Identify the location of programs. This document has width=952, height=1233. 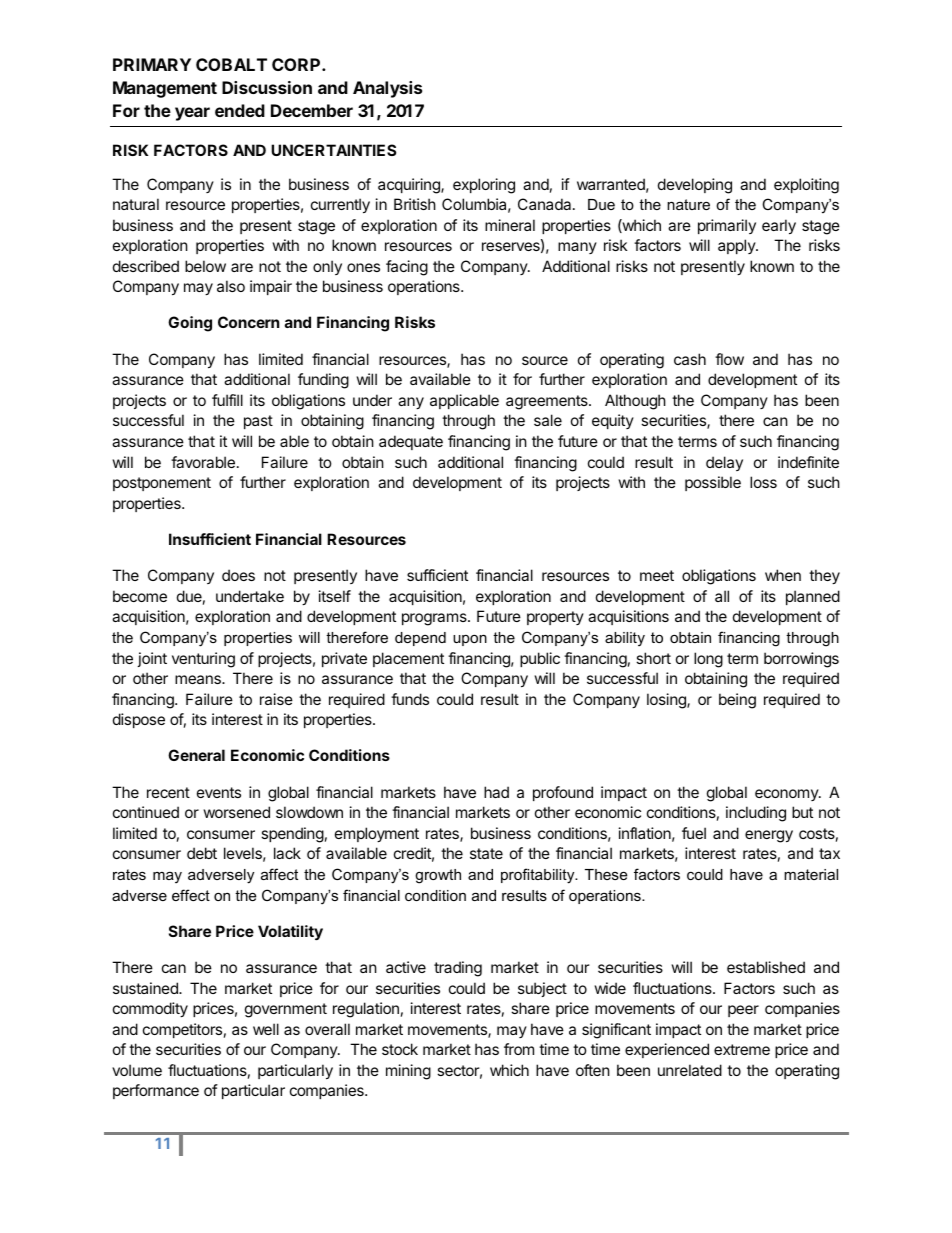
(435, 619).
